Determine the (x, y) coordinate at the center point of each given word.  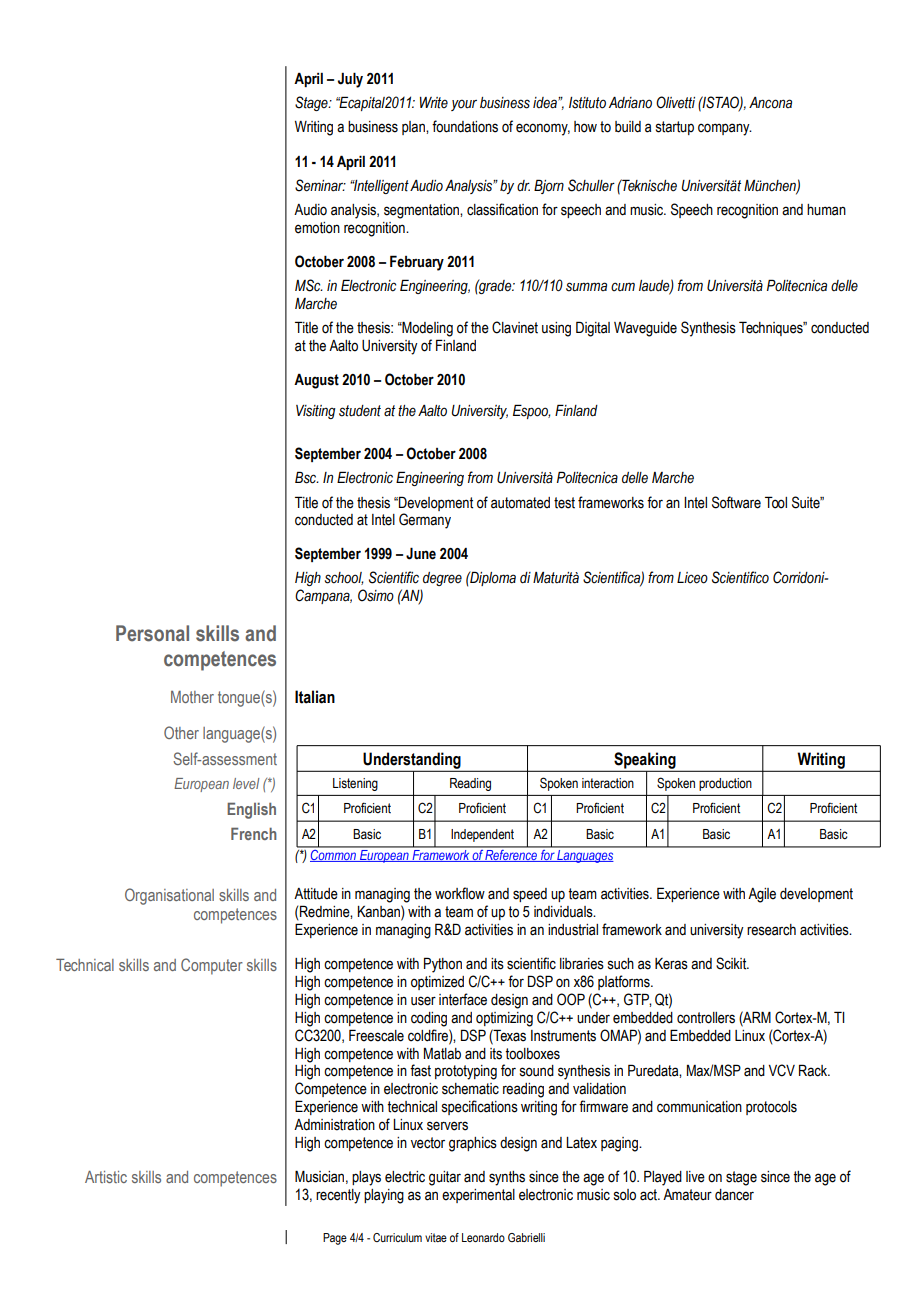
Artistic (106, 1177)
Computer (212, 966)
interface (463, 999)
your (464, 105)
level (246, 783)
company (725, 129)
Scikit (732, 963)
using (556, 329)
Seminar (320, 185)
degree (442, 579)
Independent (482, 835)
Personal (152, 633)
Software (736, 502)
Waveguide (645, 329)
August (316, 381)
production (725, 784)
